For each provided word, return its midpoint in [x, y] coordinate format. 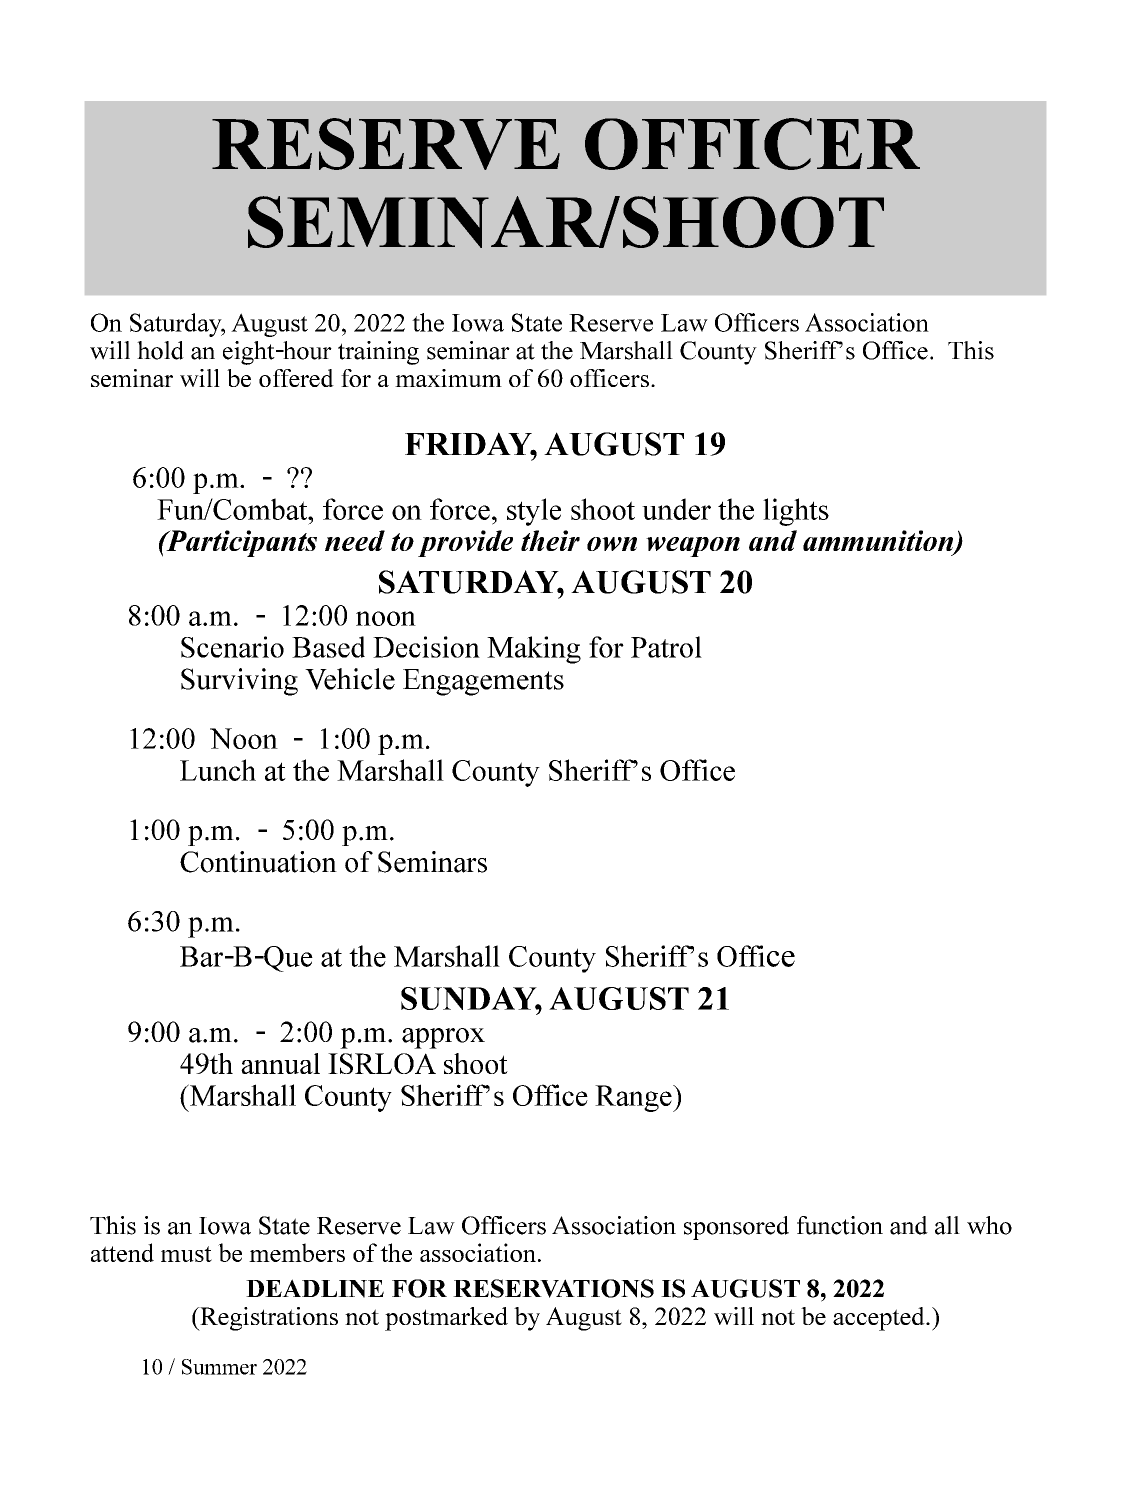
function [840, 1225]
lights [796, 512]
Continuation [258, 862]
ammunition [879, 542]
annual [280, 1063]
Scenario [232, 647]
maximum [448, 378]
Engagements [483, 682]
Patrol [666, 647]
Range [634, 1098]
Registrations [268, 1319]
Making [534, 650]
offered [296, 378]
